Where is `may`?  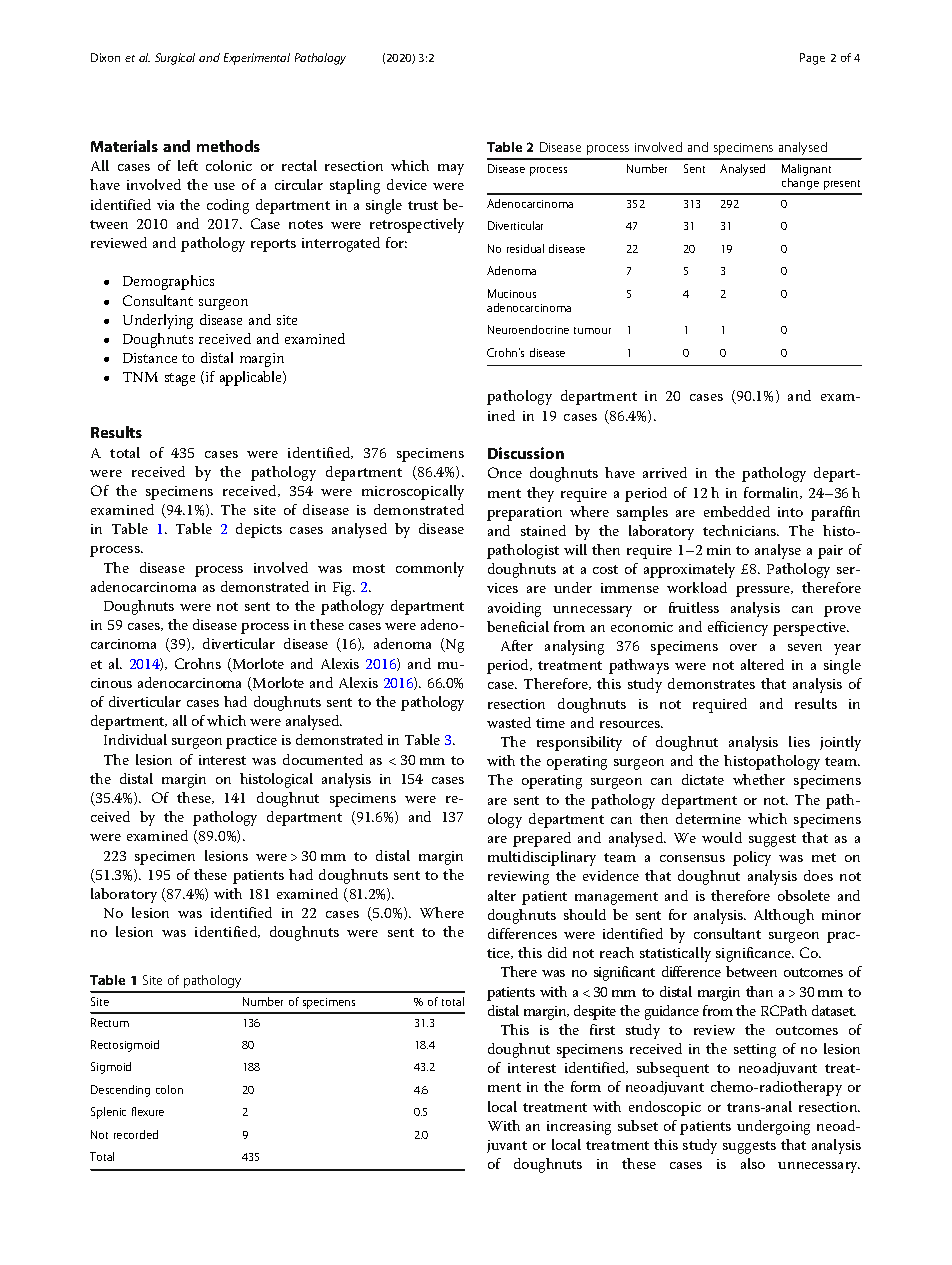 may is located at coordinates (451, 169).
